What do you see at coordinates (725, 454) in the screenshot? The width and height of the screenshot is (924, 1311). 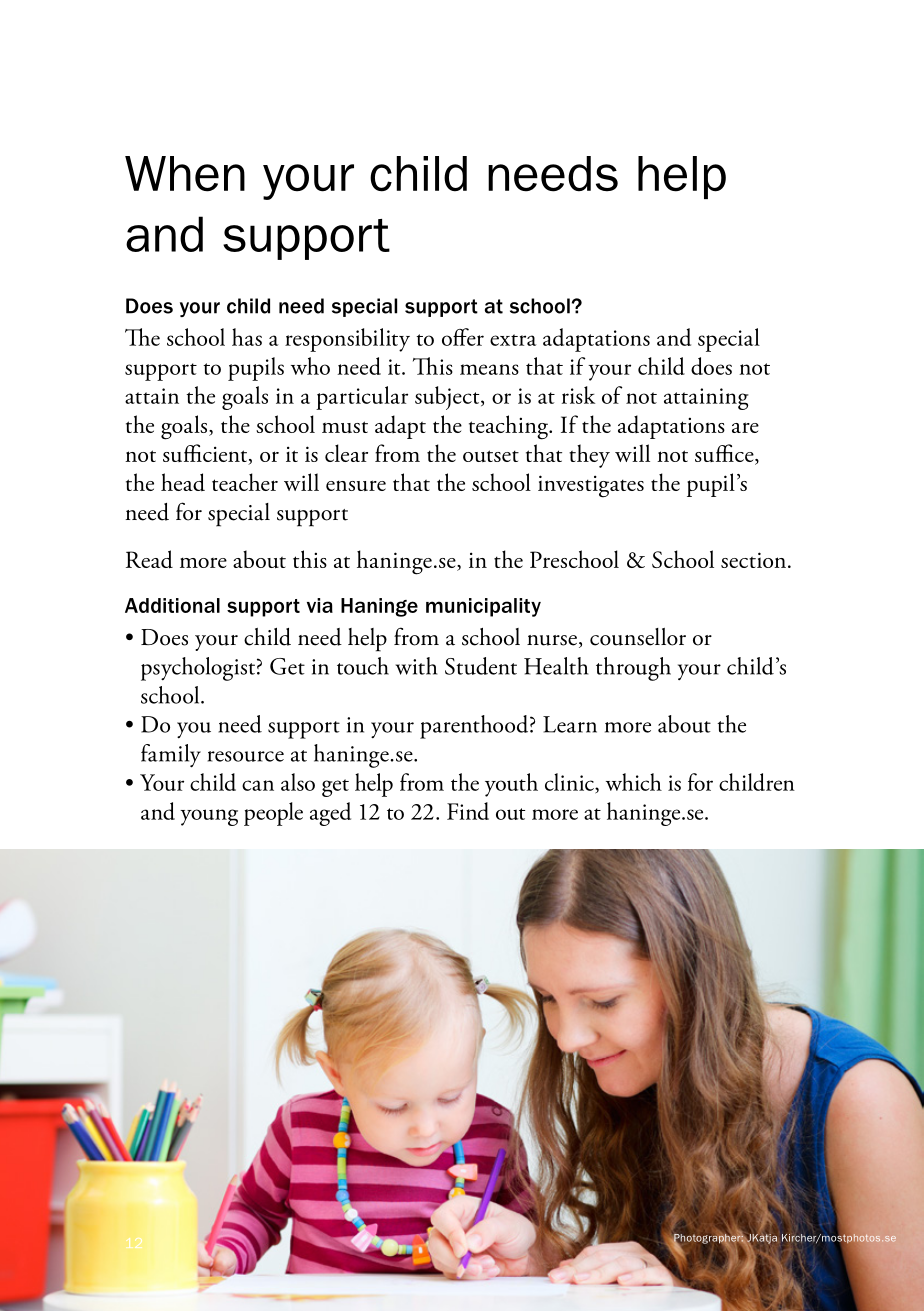 I see `suffice` at bounding box center [725, 454].
